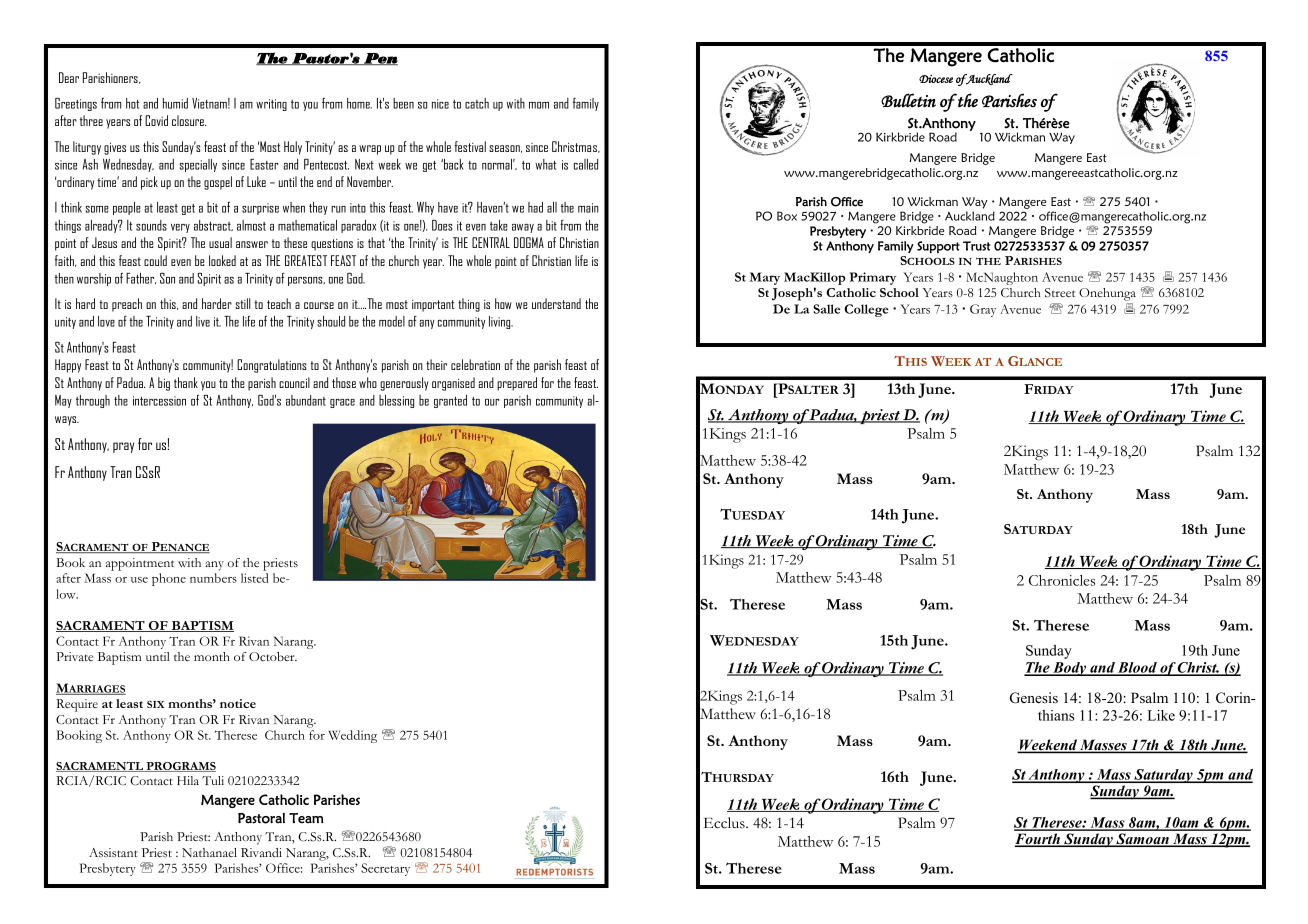  Describe the element at coordinates (539, 105) in the page. I see `mom` at that location.
